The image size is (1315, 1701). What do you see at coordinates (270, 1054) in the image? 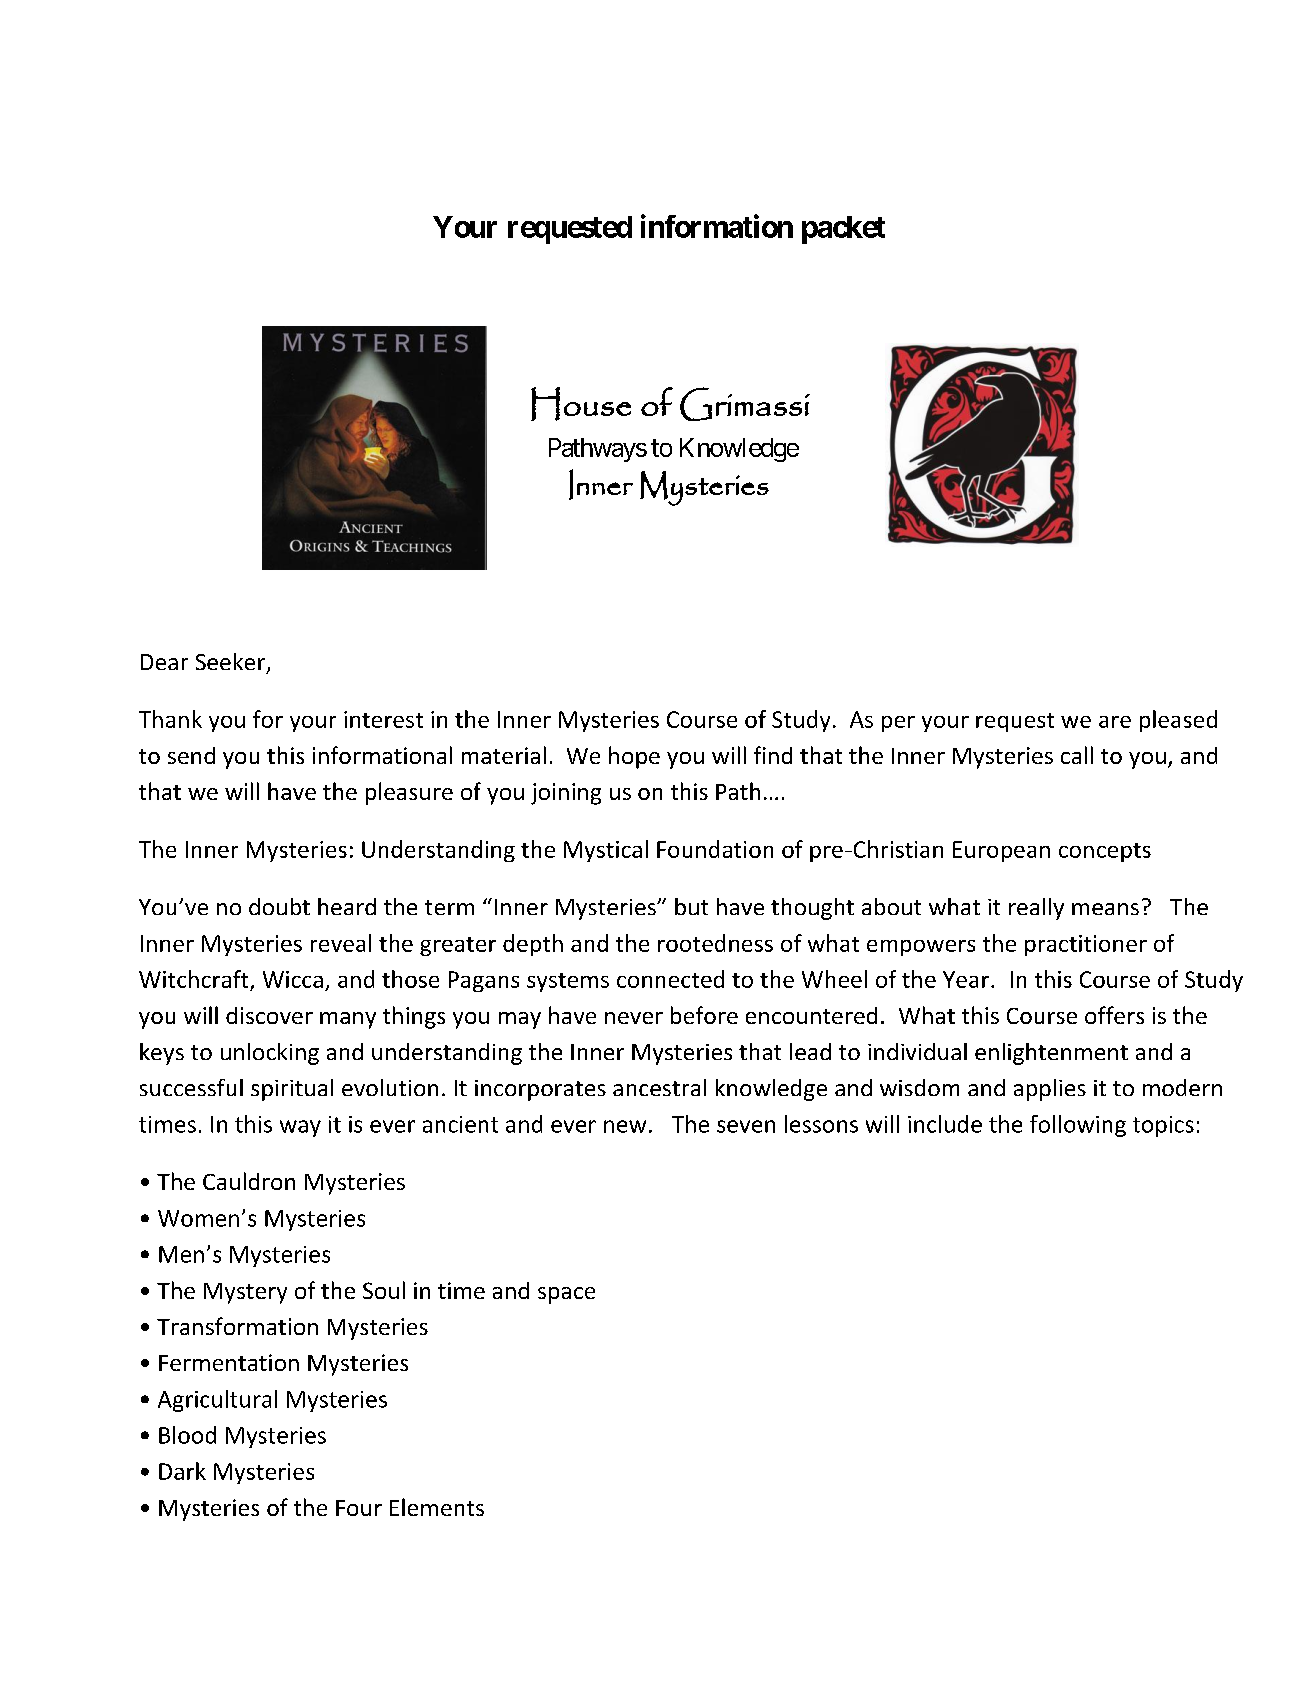
I see `unlocking` at bounding box center [270, 1054].
